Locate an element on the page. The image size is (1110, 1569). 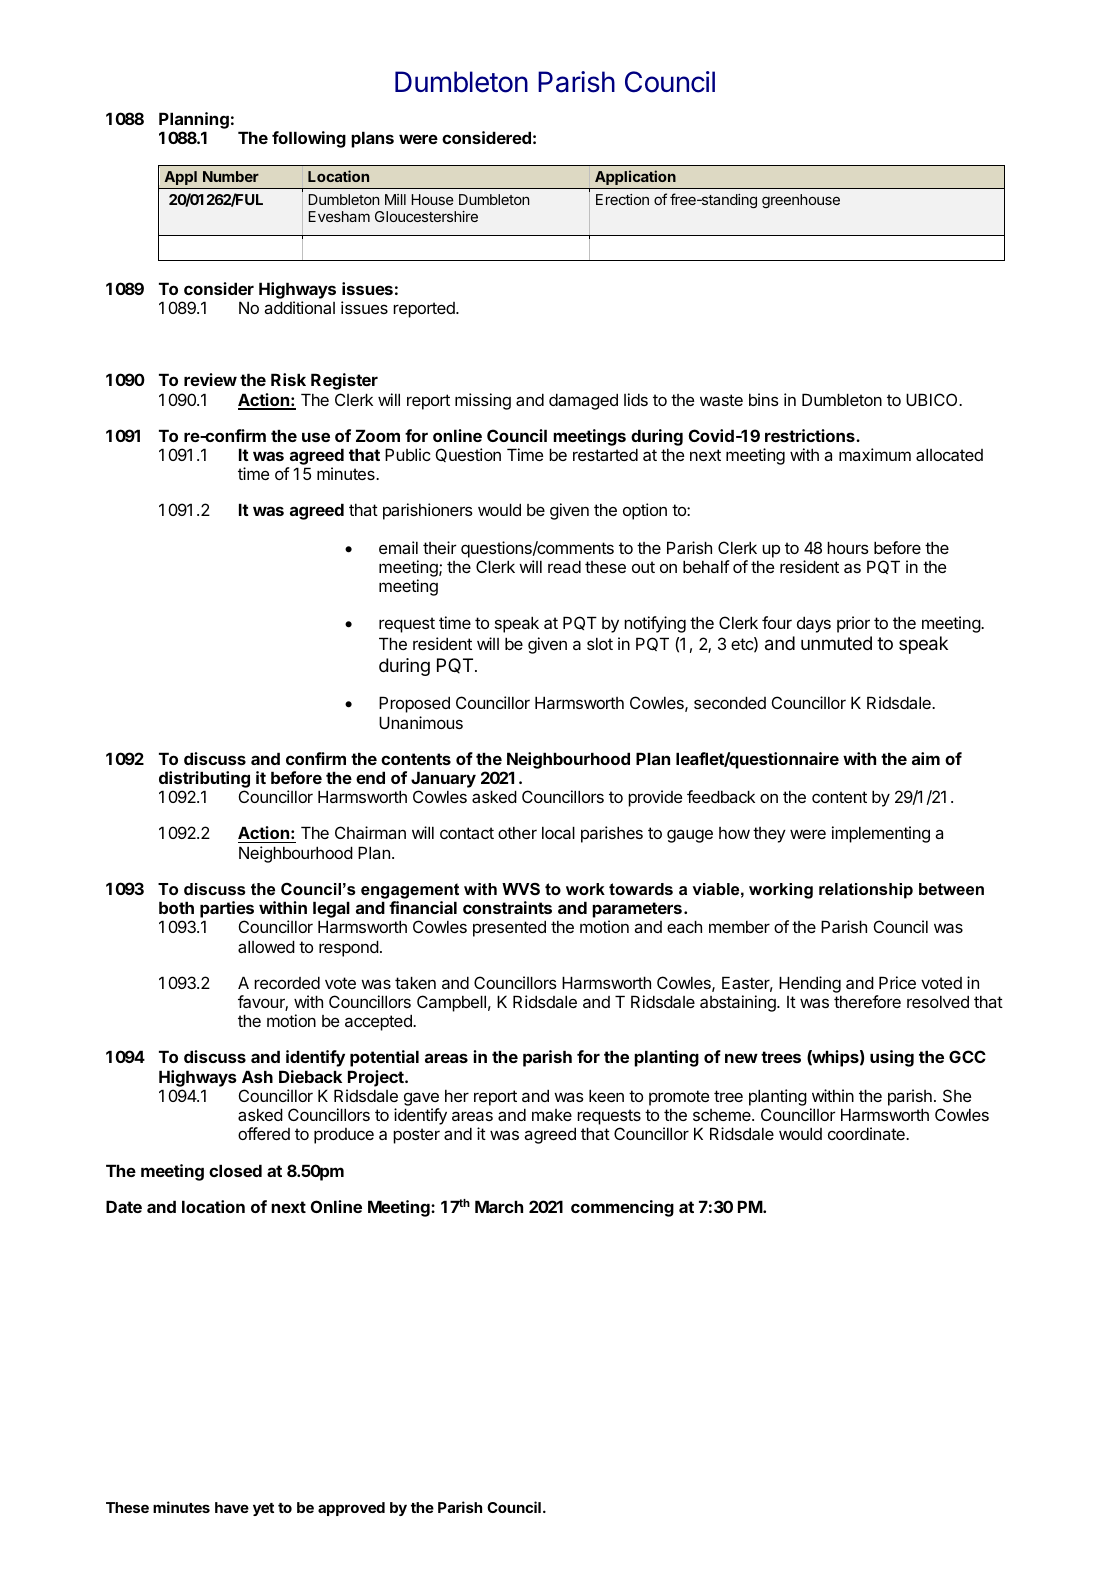
read is located at coordinates (564, 566).
